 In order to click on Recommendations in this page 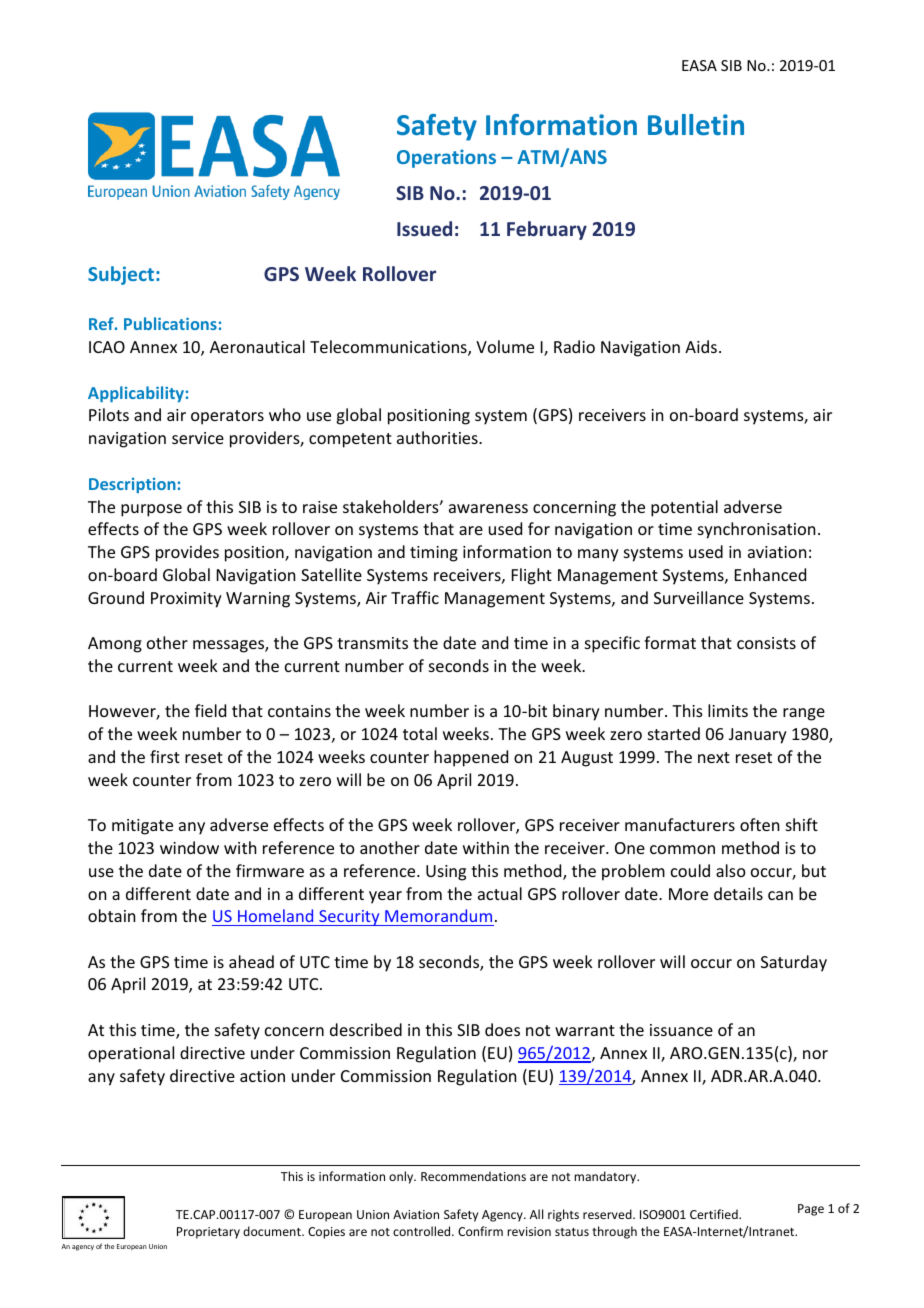, I will do `click(473, 1176)`.
